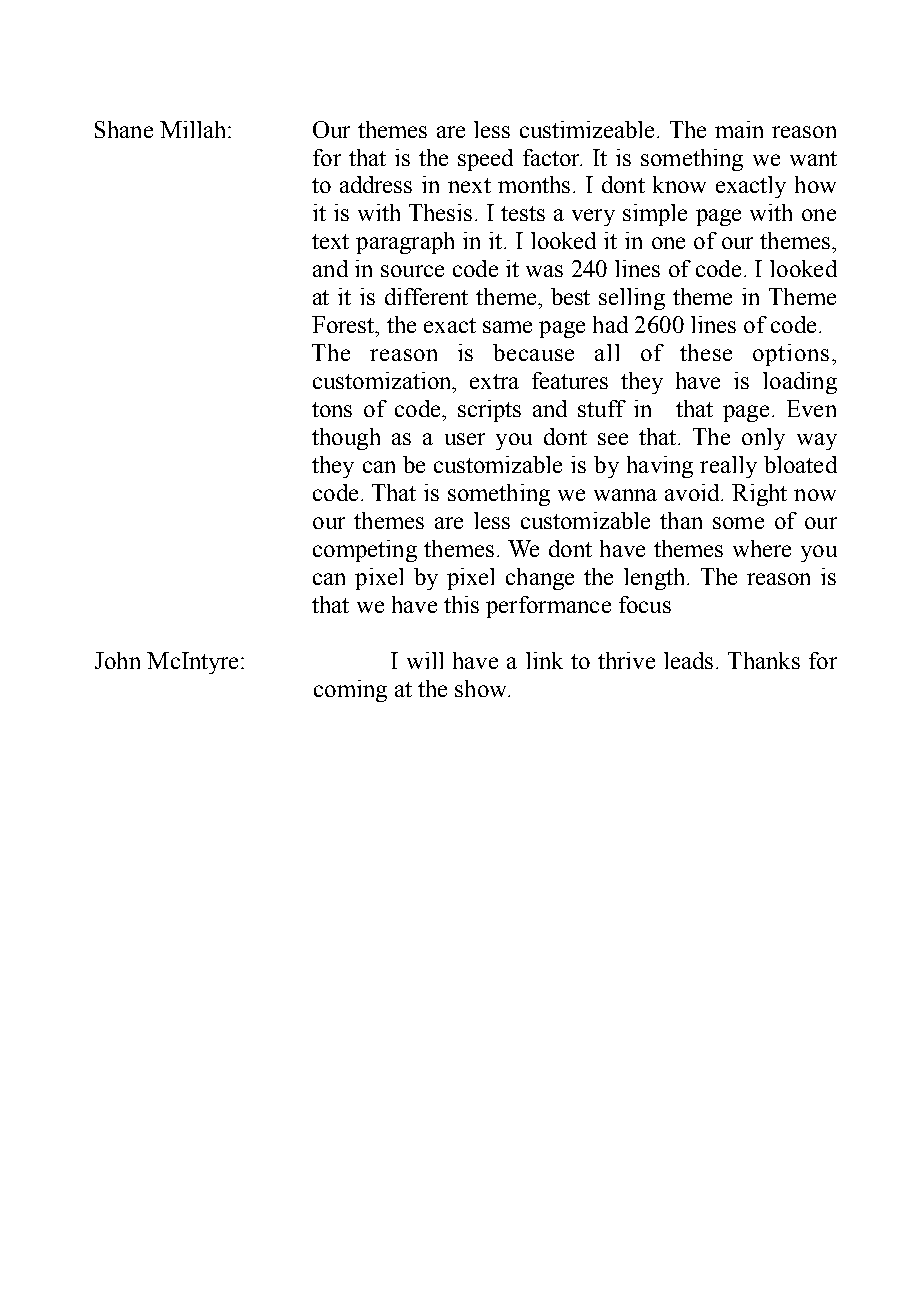 The height and width of the page is (1308, 924). What do you see at coordinates (728, 467) in the page?
I see `really` at bounding box center [728, 467].
